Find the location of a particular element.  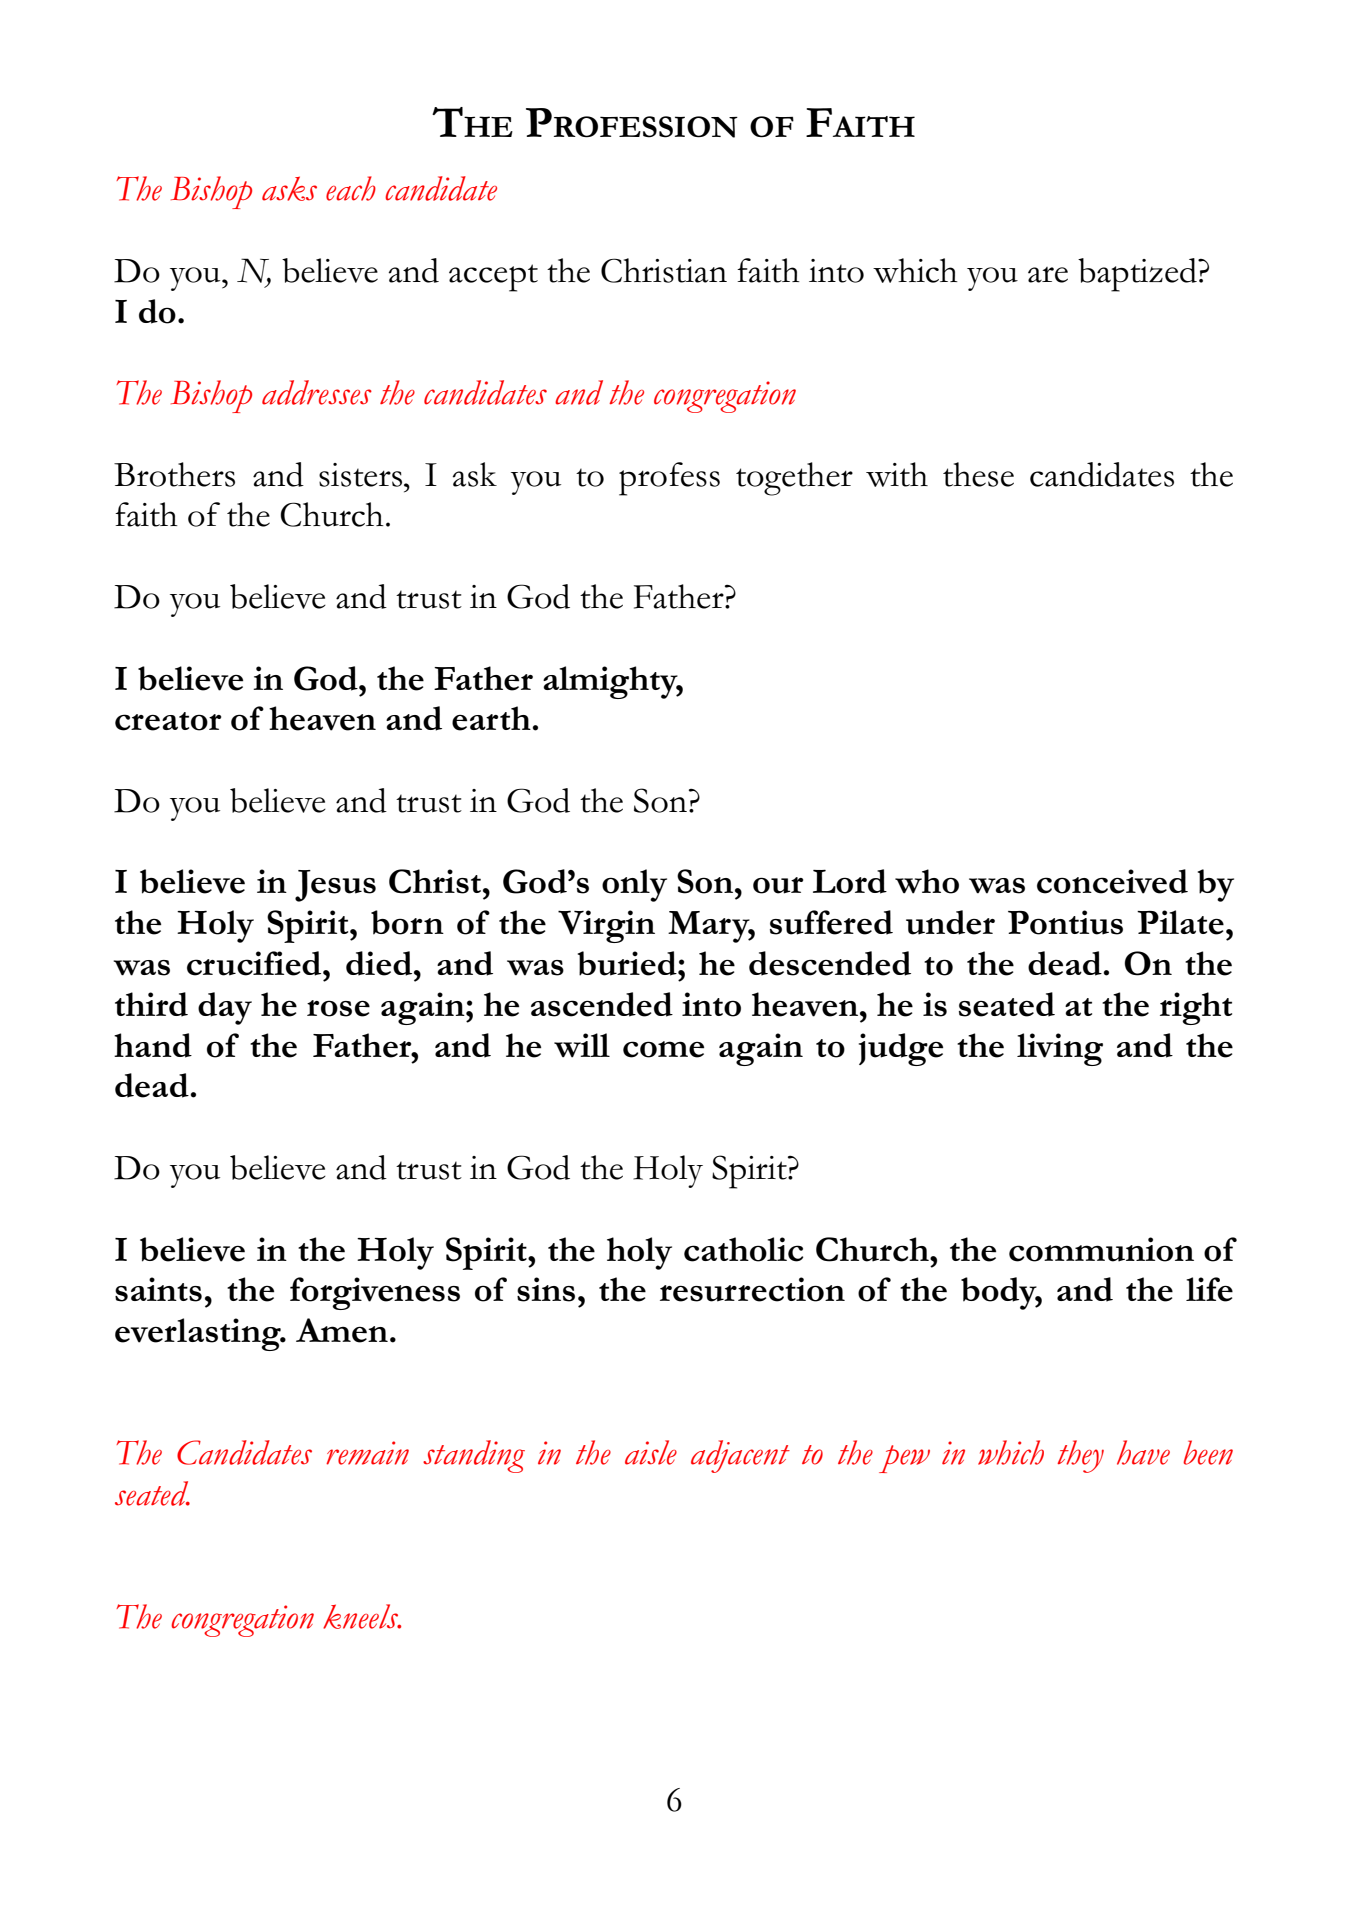

conceived is located at coordinates (1112, 881).
